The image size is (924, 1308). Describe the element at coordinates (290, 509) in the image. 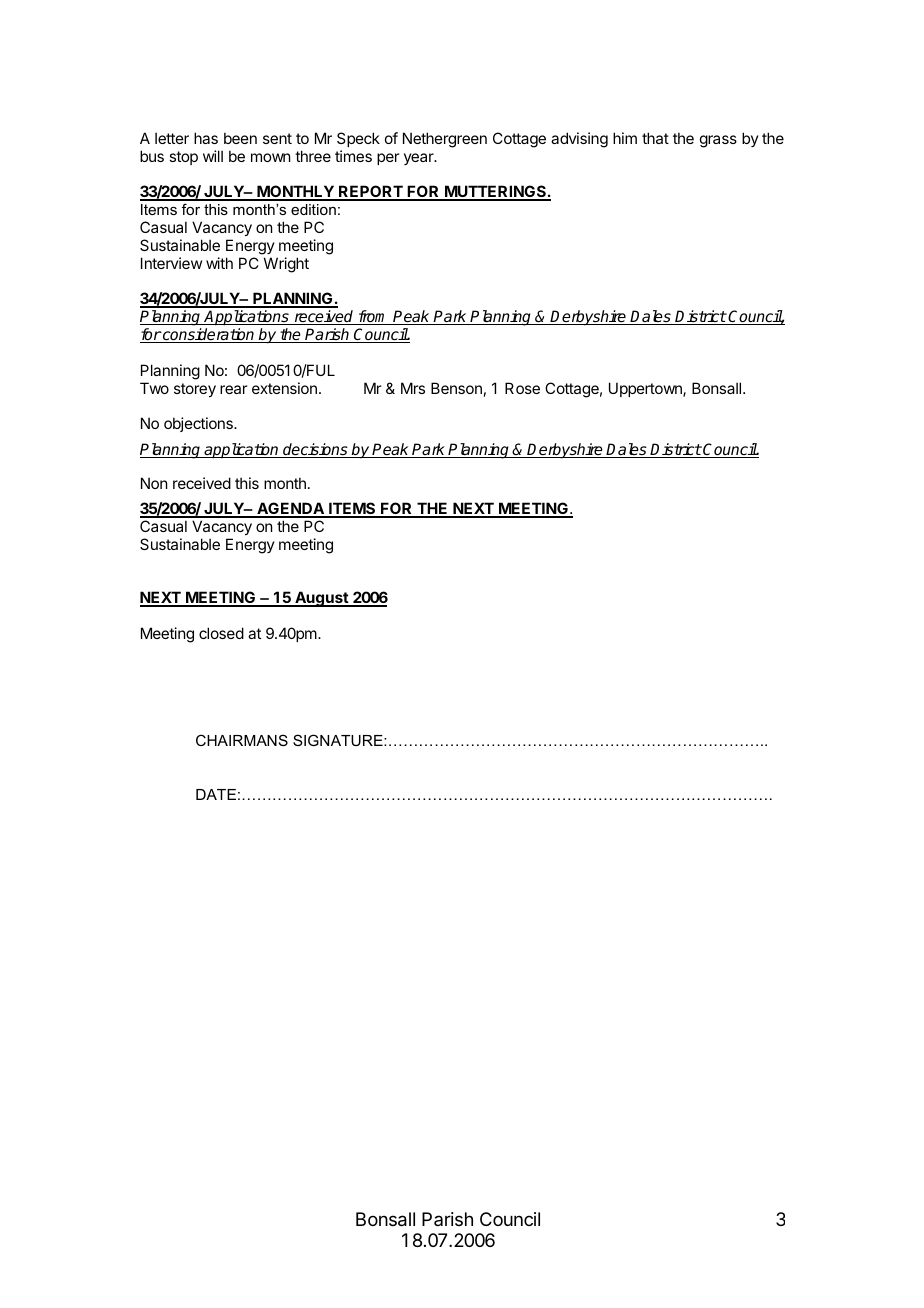

I see `AGENDA` at that location.
